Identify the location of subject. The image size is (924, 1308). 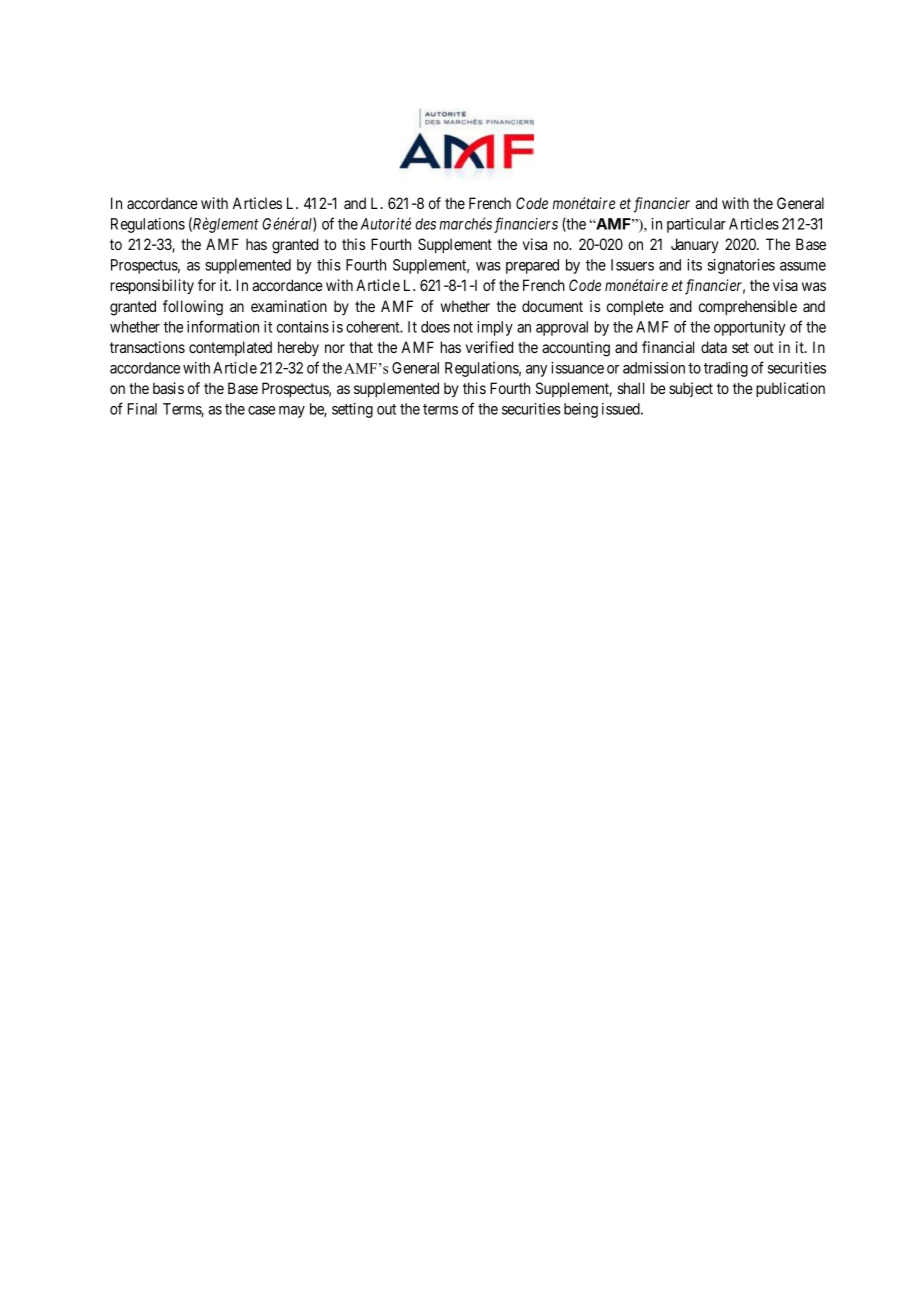
(691, 389).
